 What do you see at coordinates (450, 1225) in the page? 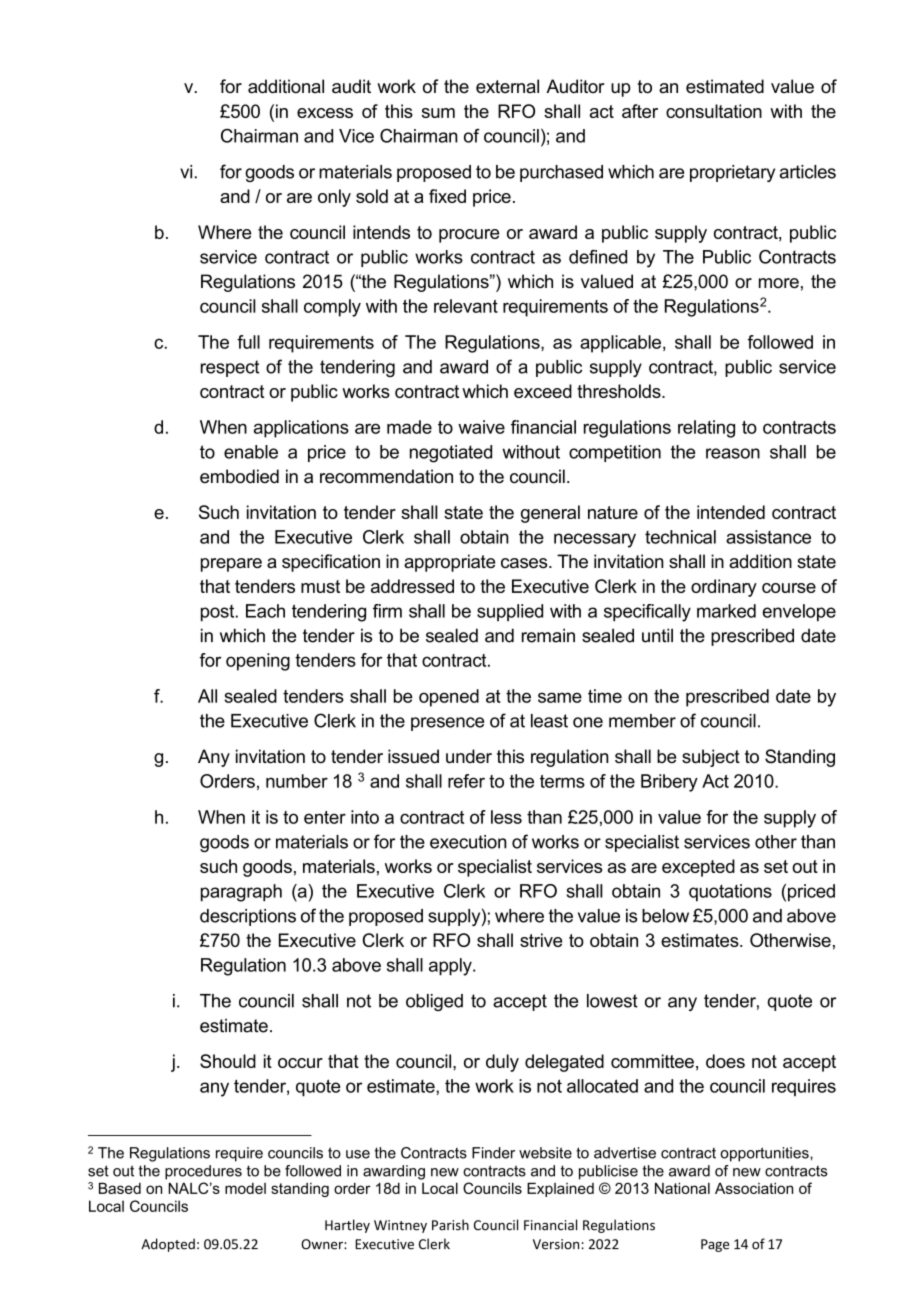
I see `Parish` at bounding box center [450, 1225].
